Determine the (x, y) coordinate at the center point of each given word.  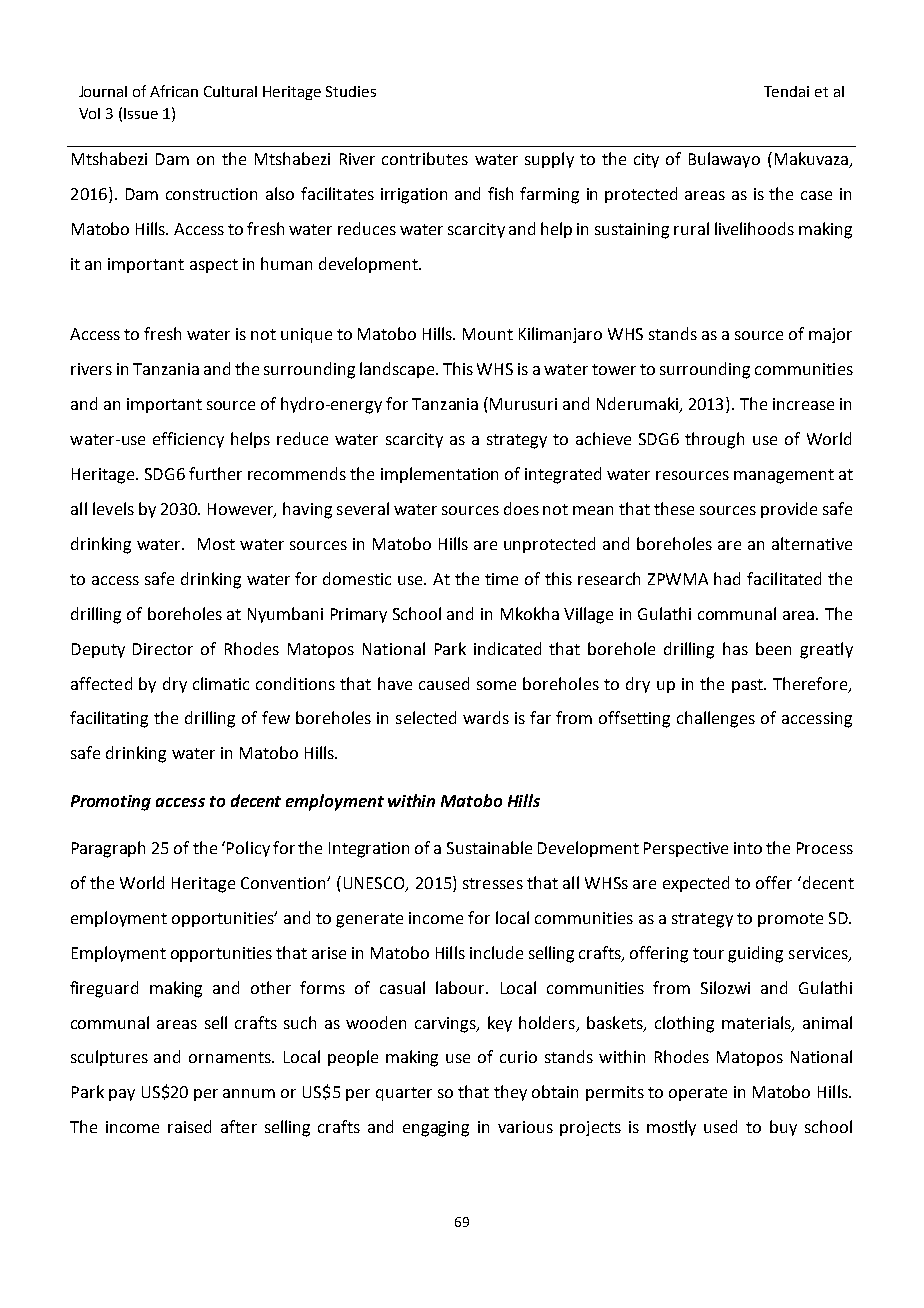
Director (163, 649)
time (501, 579)
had (727, 578)
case (816, 195)
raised (189, 1126)
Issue (141, 113)
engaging (436, 1129)
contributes (425, 158)
